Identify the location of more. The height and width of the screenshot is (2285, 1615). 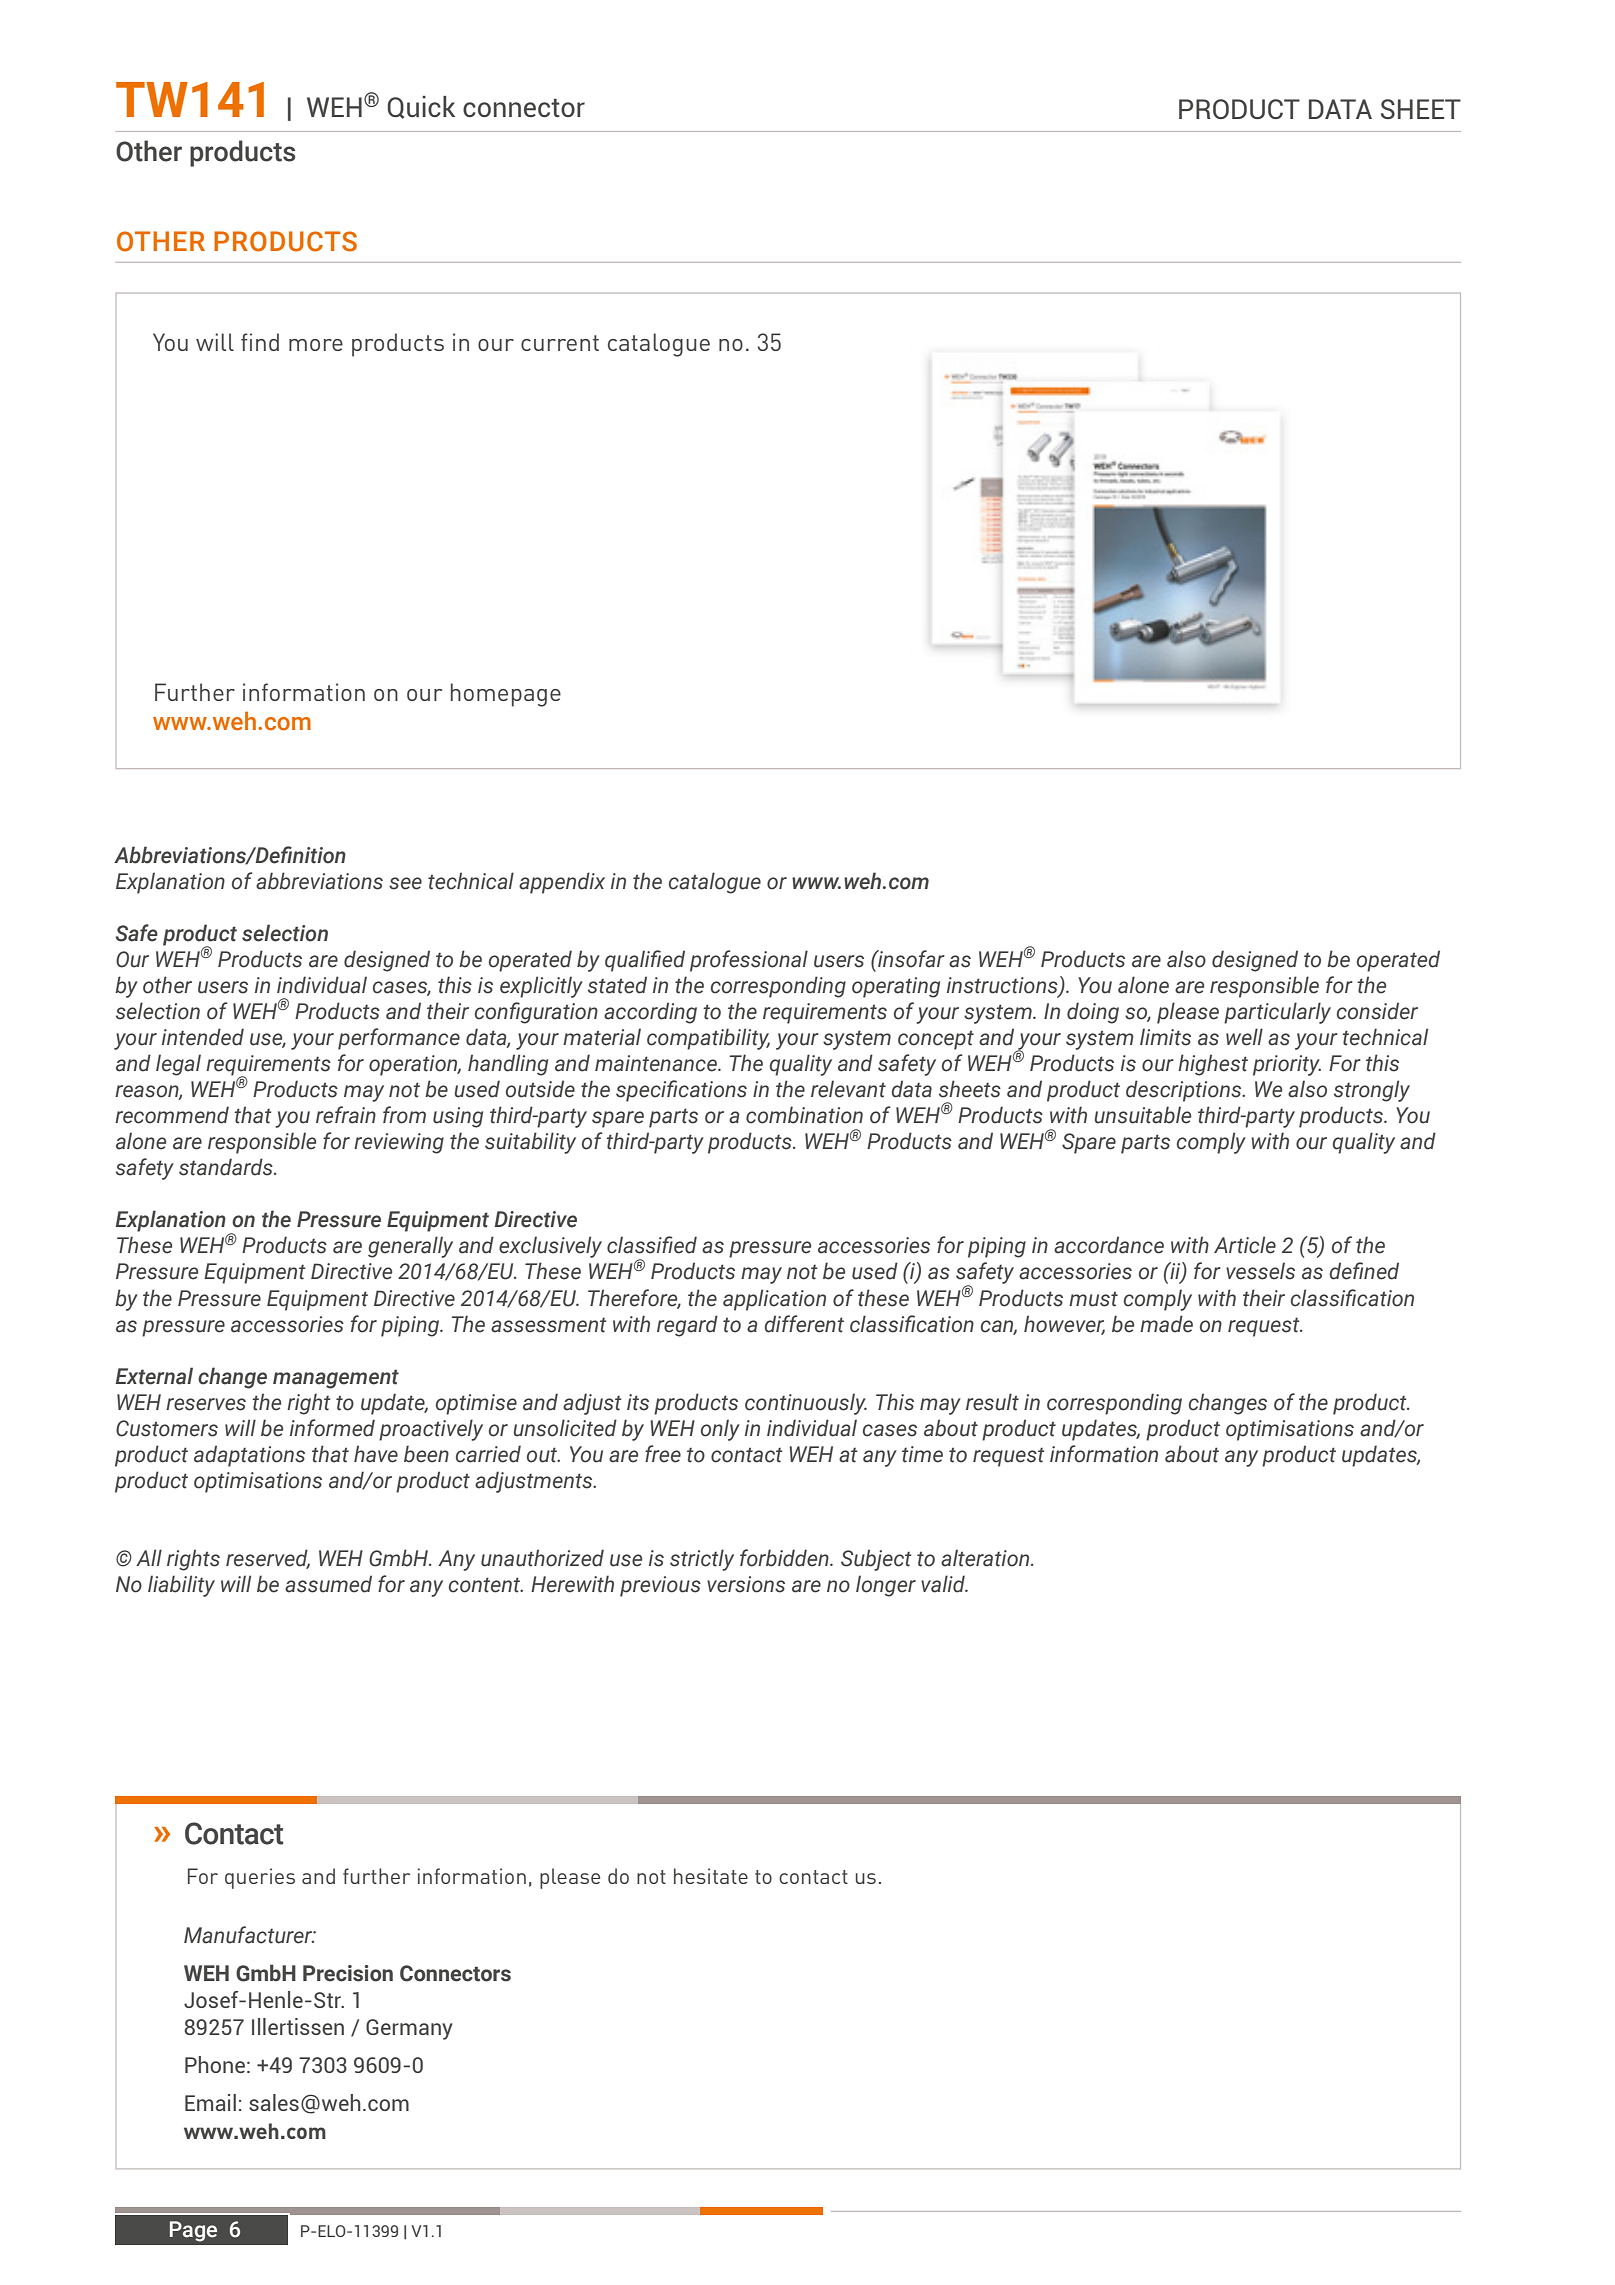
(316, 345).
